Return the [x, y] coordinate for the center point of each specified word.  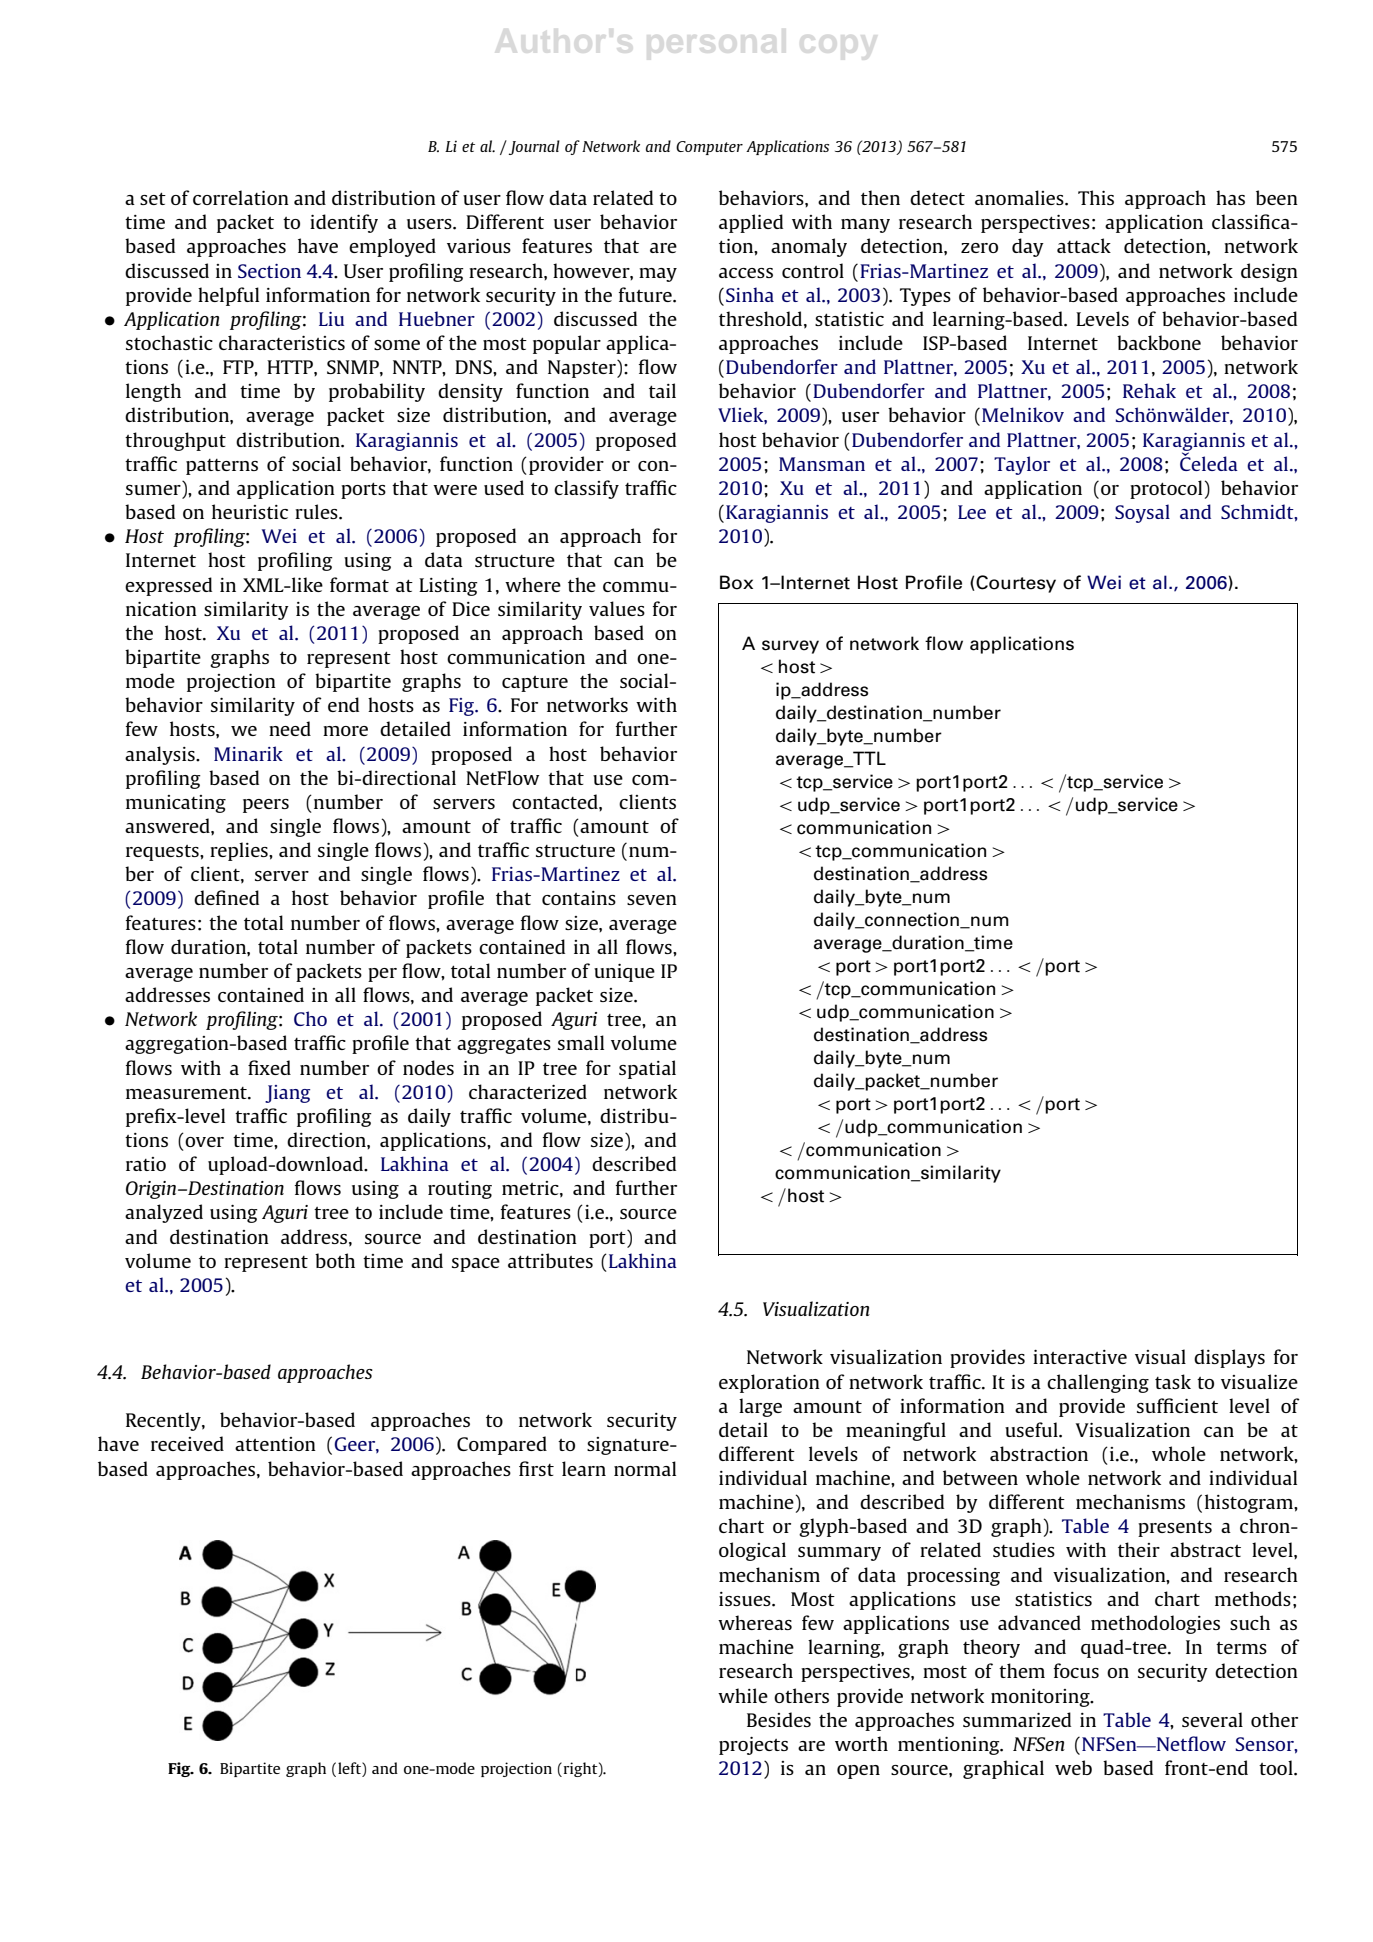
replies [240, 851]
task [1173, 1381]
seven [652, 900]
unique [624, 973]
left [350, 1768]
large [760, 1407]
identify [344, 223]
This [1096, 197]
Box [736, 582]
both [335, 1260]
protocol [1166, 489]
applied [751, 223]
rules [317, 511]
